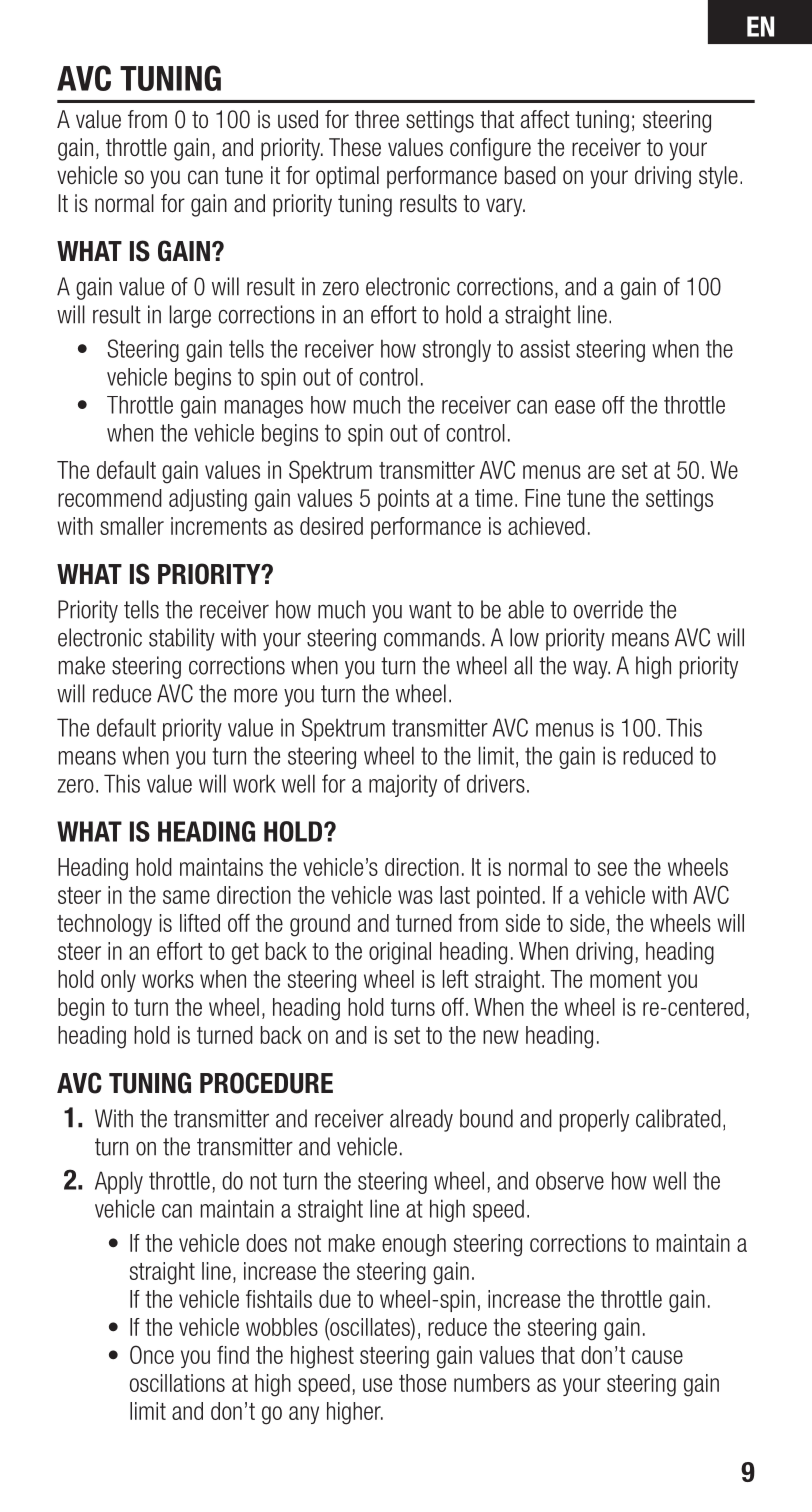  Describe the element at coordinates (430, 610) in the image. I see `want` at that location.
